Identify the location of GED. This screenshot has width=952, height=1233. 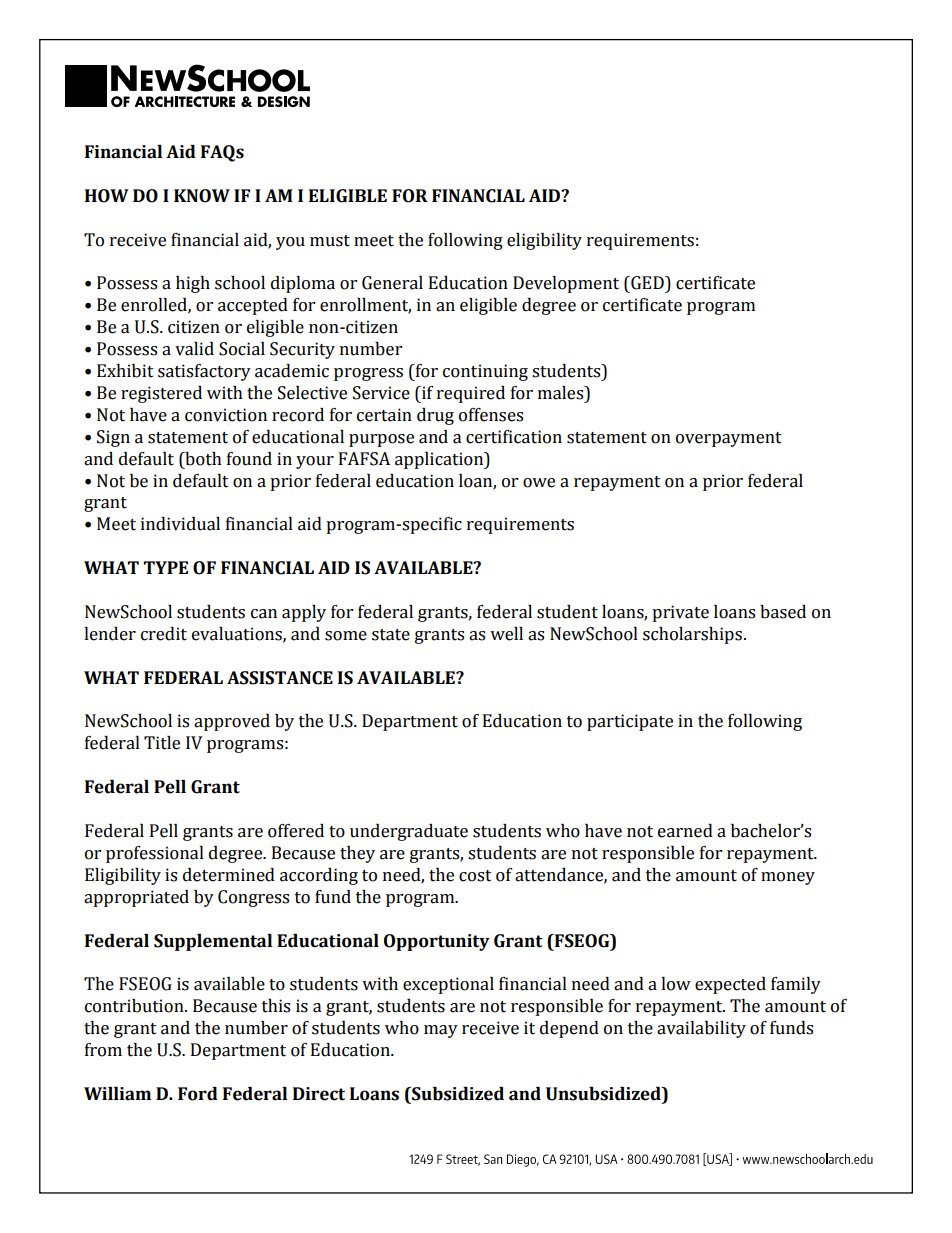
(647, 283).
